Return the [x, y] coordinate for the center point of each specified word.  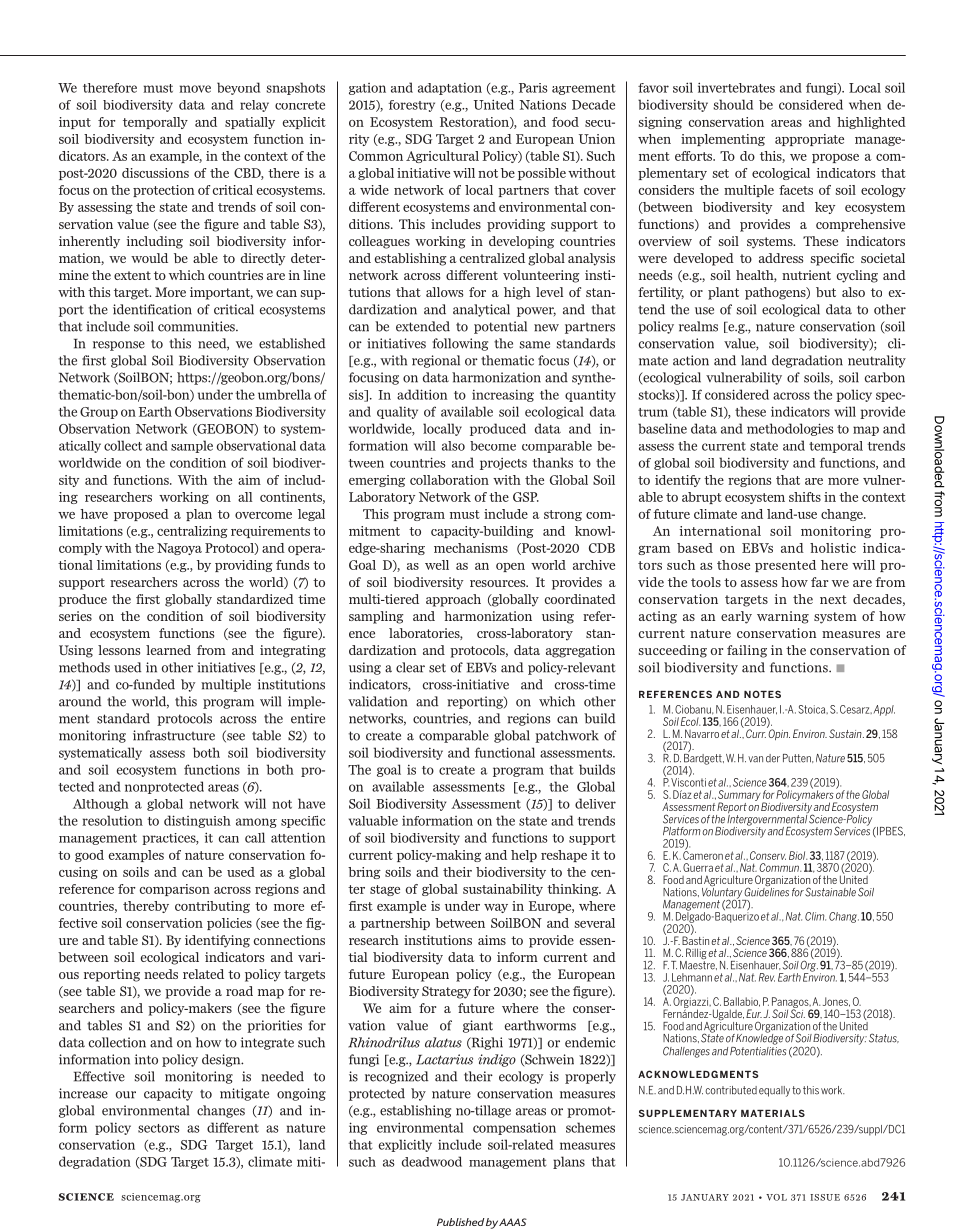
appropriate [809, 140]
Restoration [475, 123]
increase [83, 1093]
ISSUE [825, 1197]
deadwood [432, 1161]
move [195, 89]
